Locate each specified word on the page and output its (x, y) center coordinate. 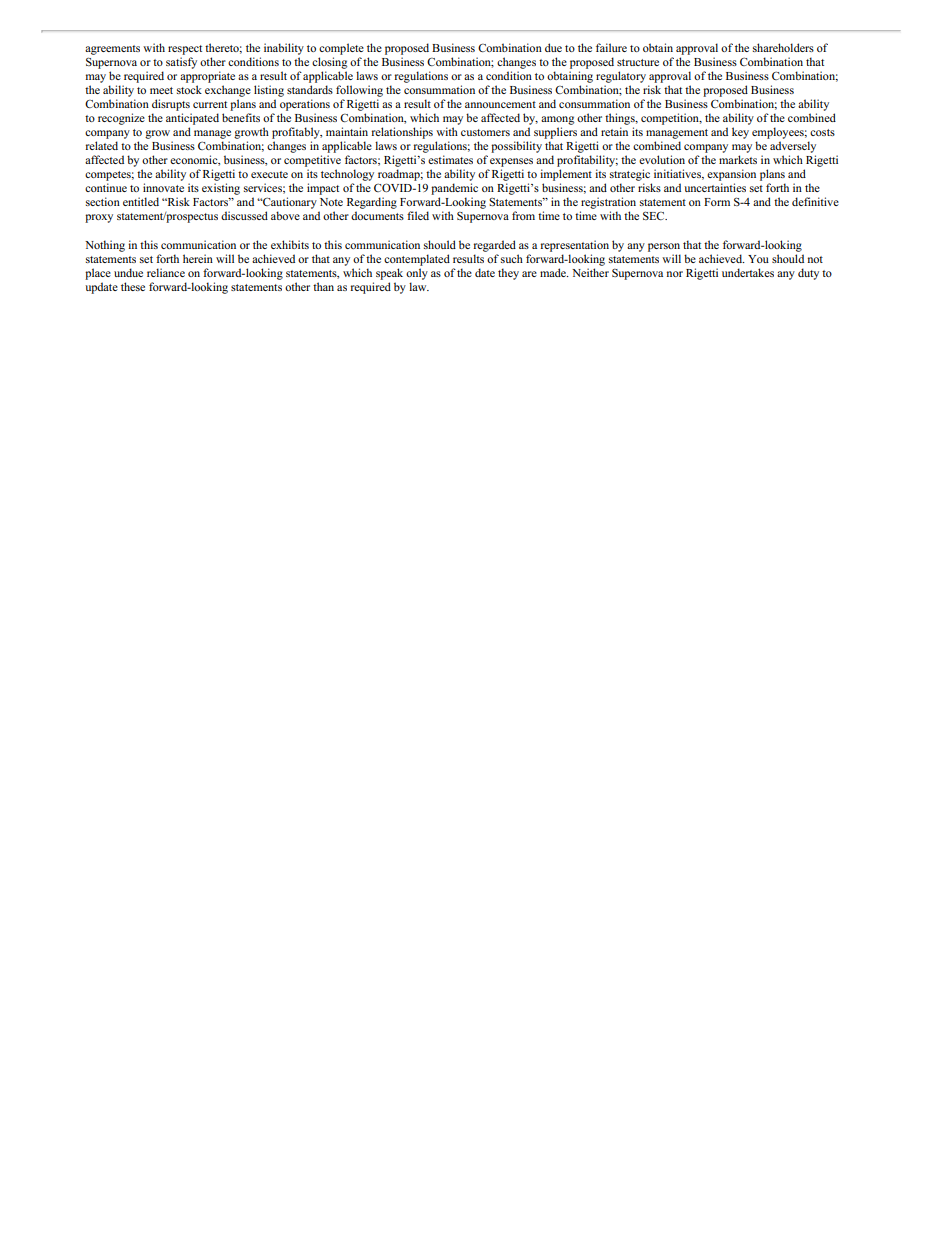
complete (341, 49)
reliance (166, 272)
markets (738, 159)
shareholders (783, 47)
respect (185, 50)
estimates (450, 159)
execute (269, 174)
